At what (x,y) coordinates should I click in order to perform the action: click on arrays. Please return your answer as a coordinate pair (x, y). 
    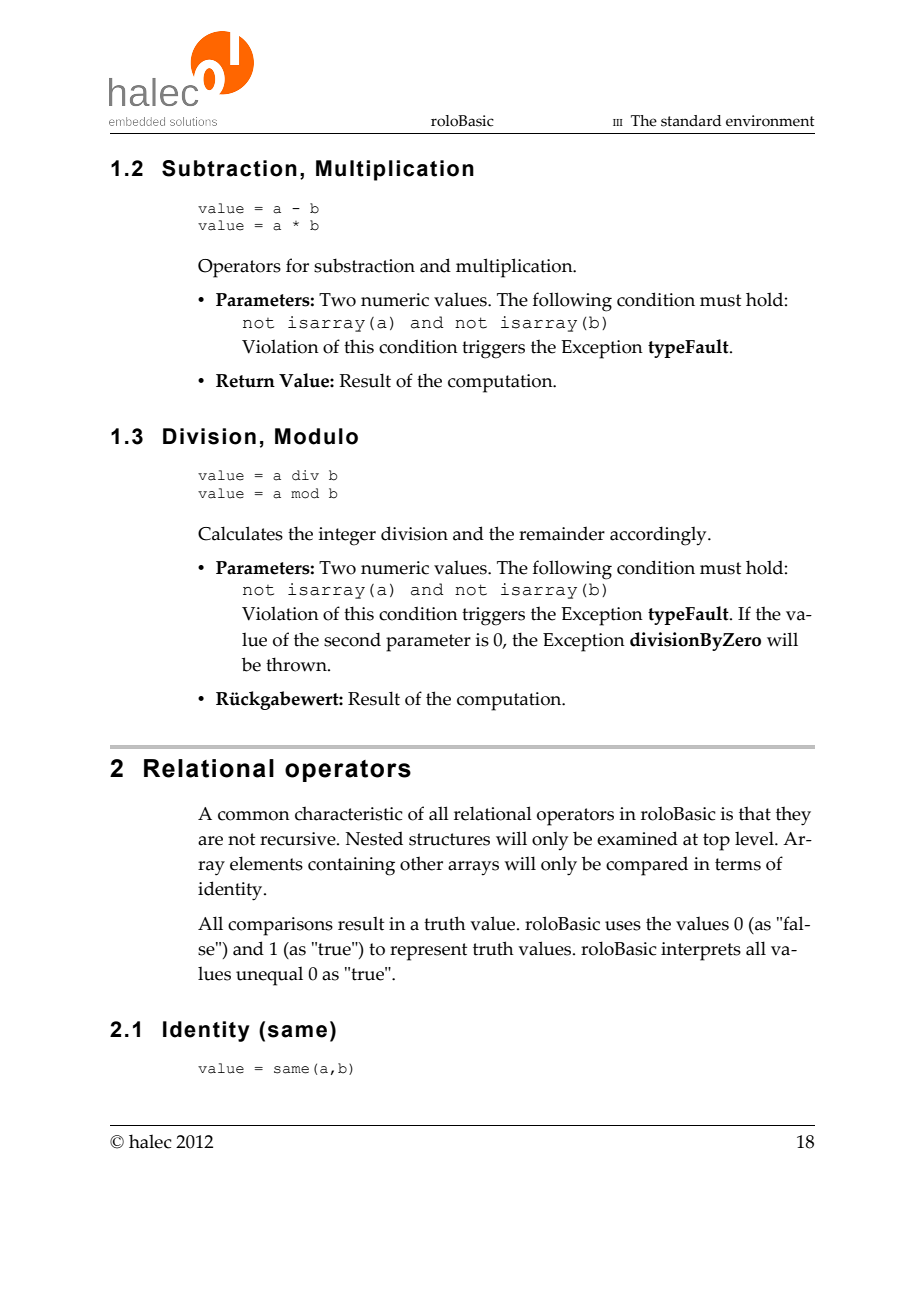
    Looking at the image, I should click on (473, 868).
